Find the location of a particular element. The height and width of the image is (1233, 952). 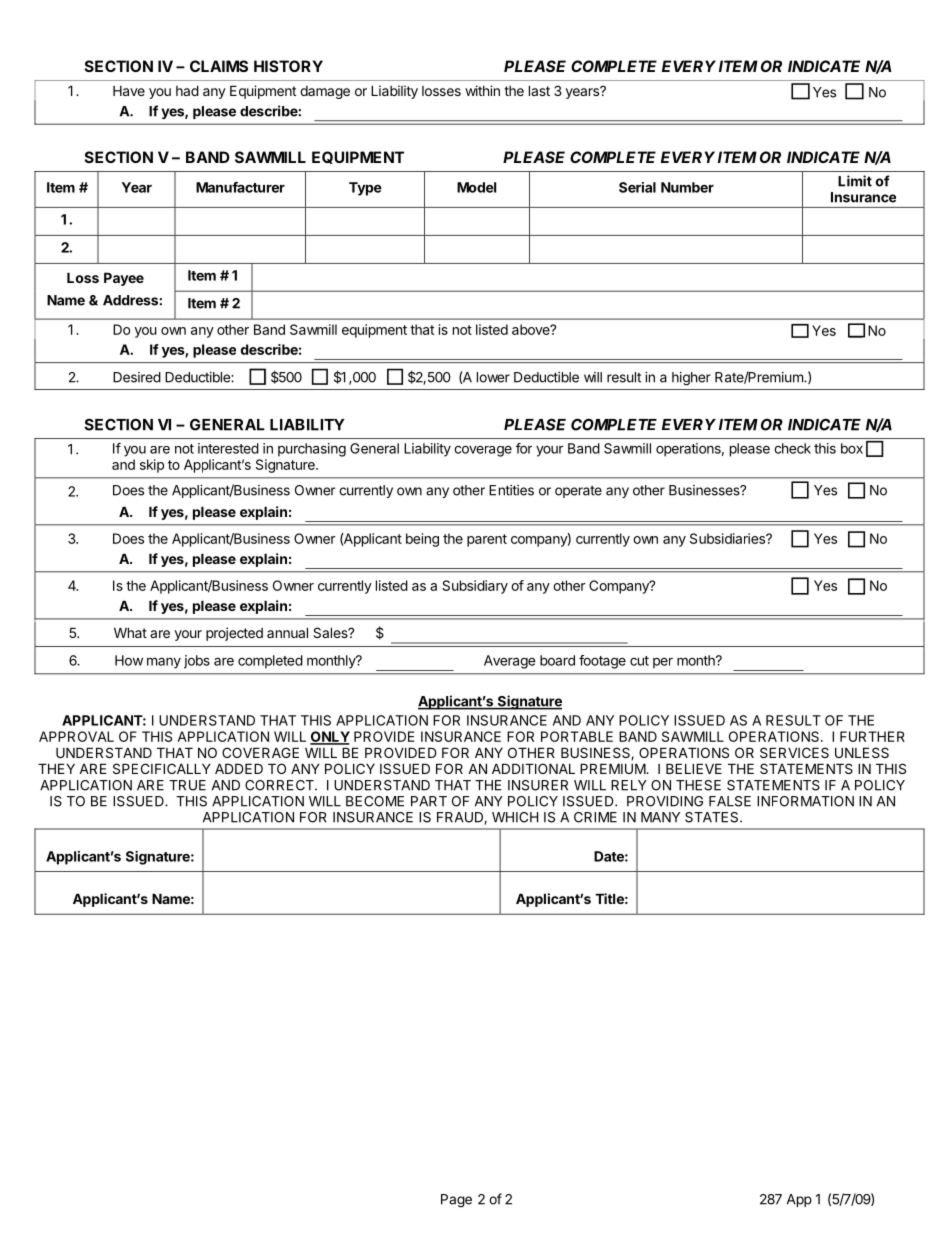

Page is located at coordinates (456, 1201).
